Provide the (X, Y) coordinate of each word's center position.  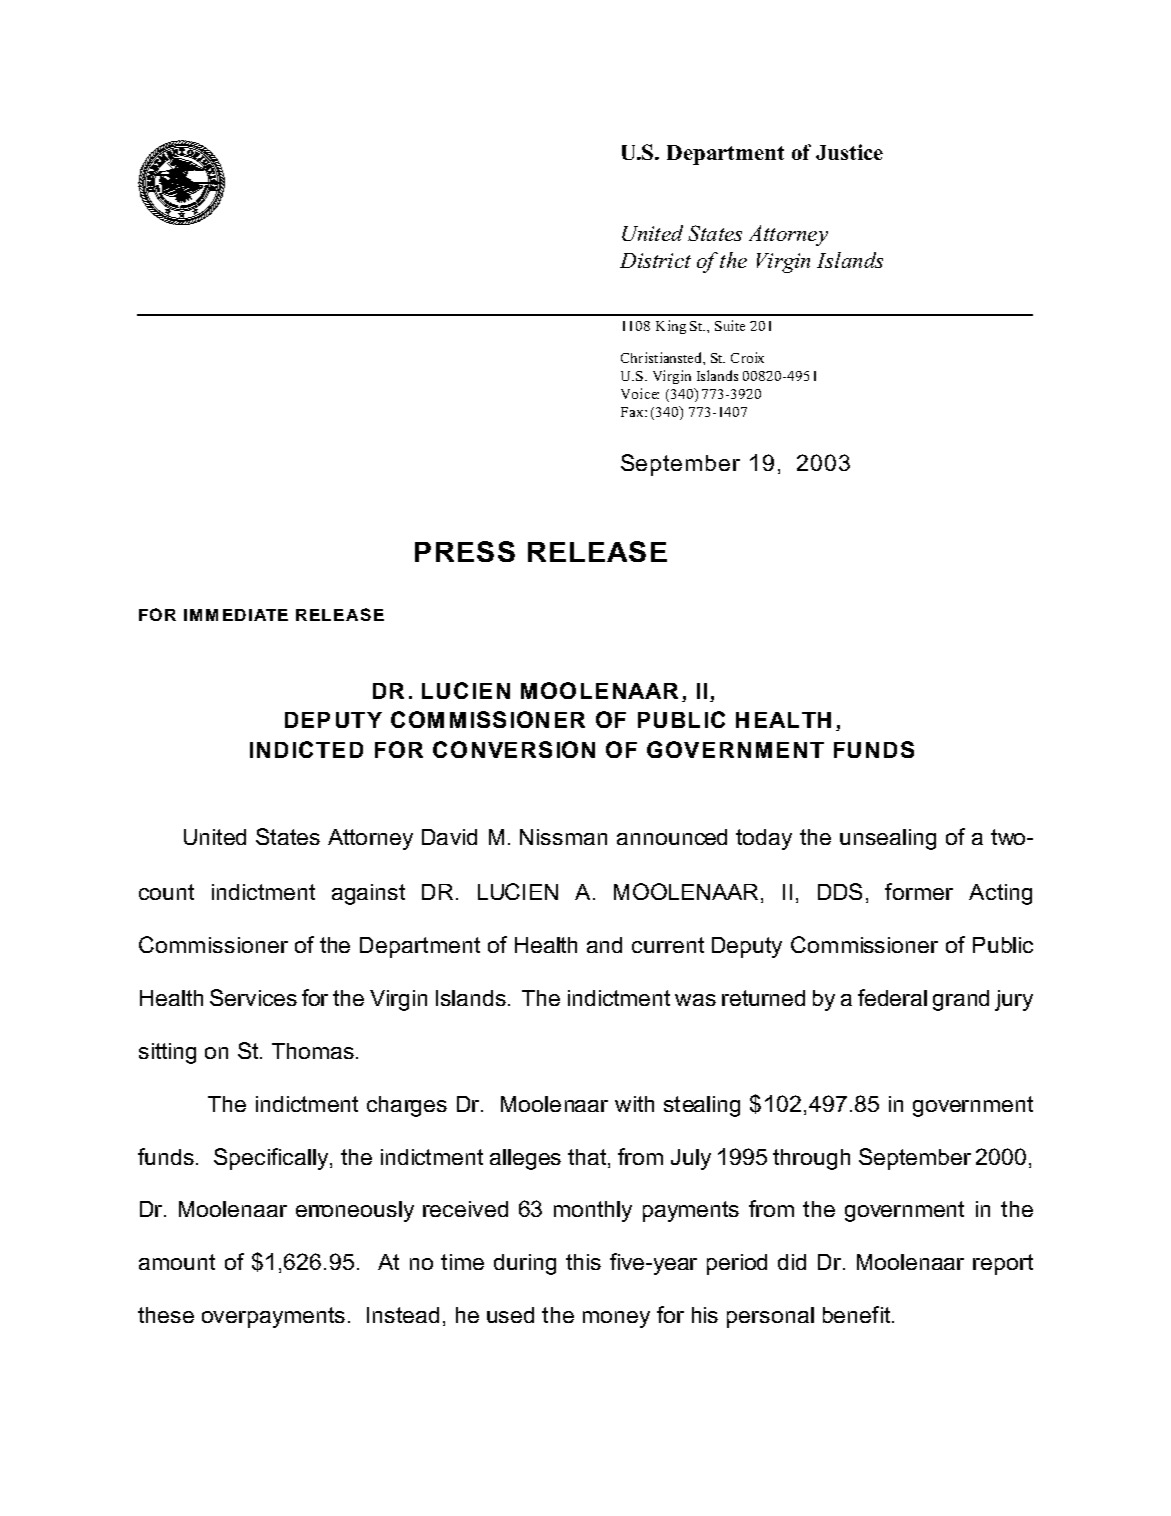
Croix (747, 357)
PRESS (465, 551)
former (919, 891)
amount (177, 1262)
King (671, 327)
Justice (849, 152)
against (368, 894)
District (655, 260)
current (668, 945)
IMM (201, 615)
